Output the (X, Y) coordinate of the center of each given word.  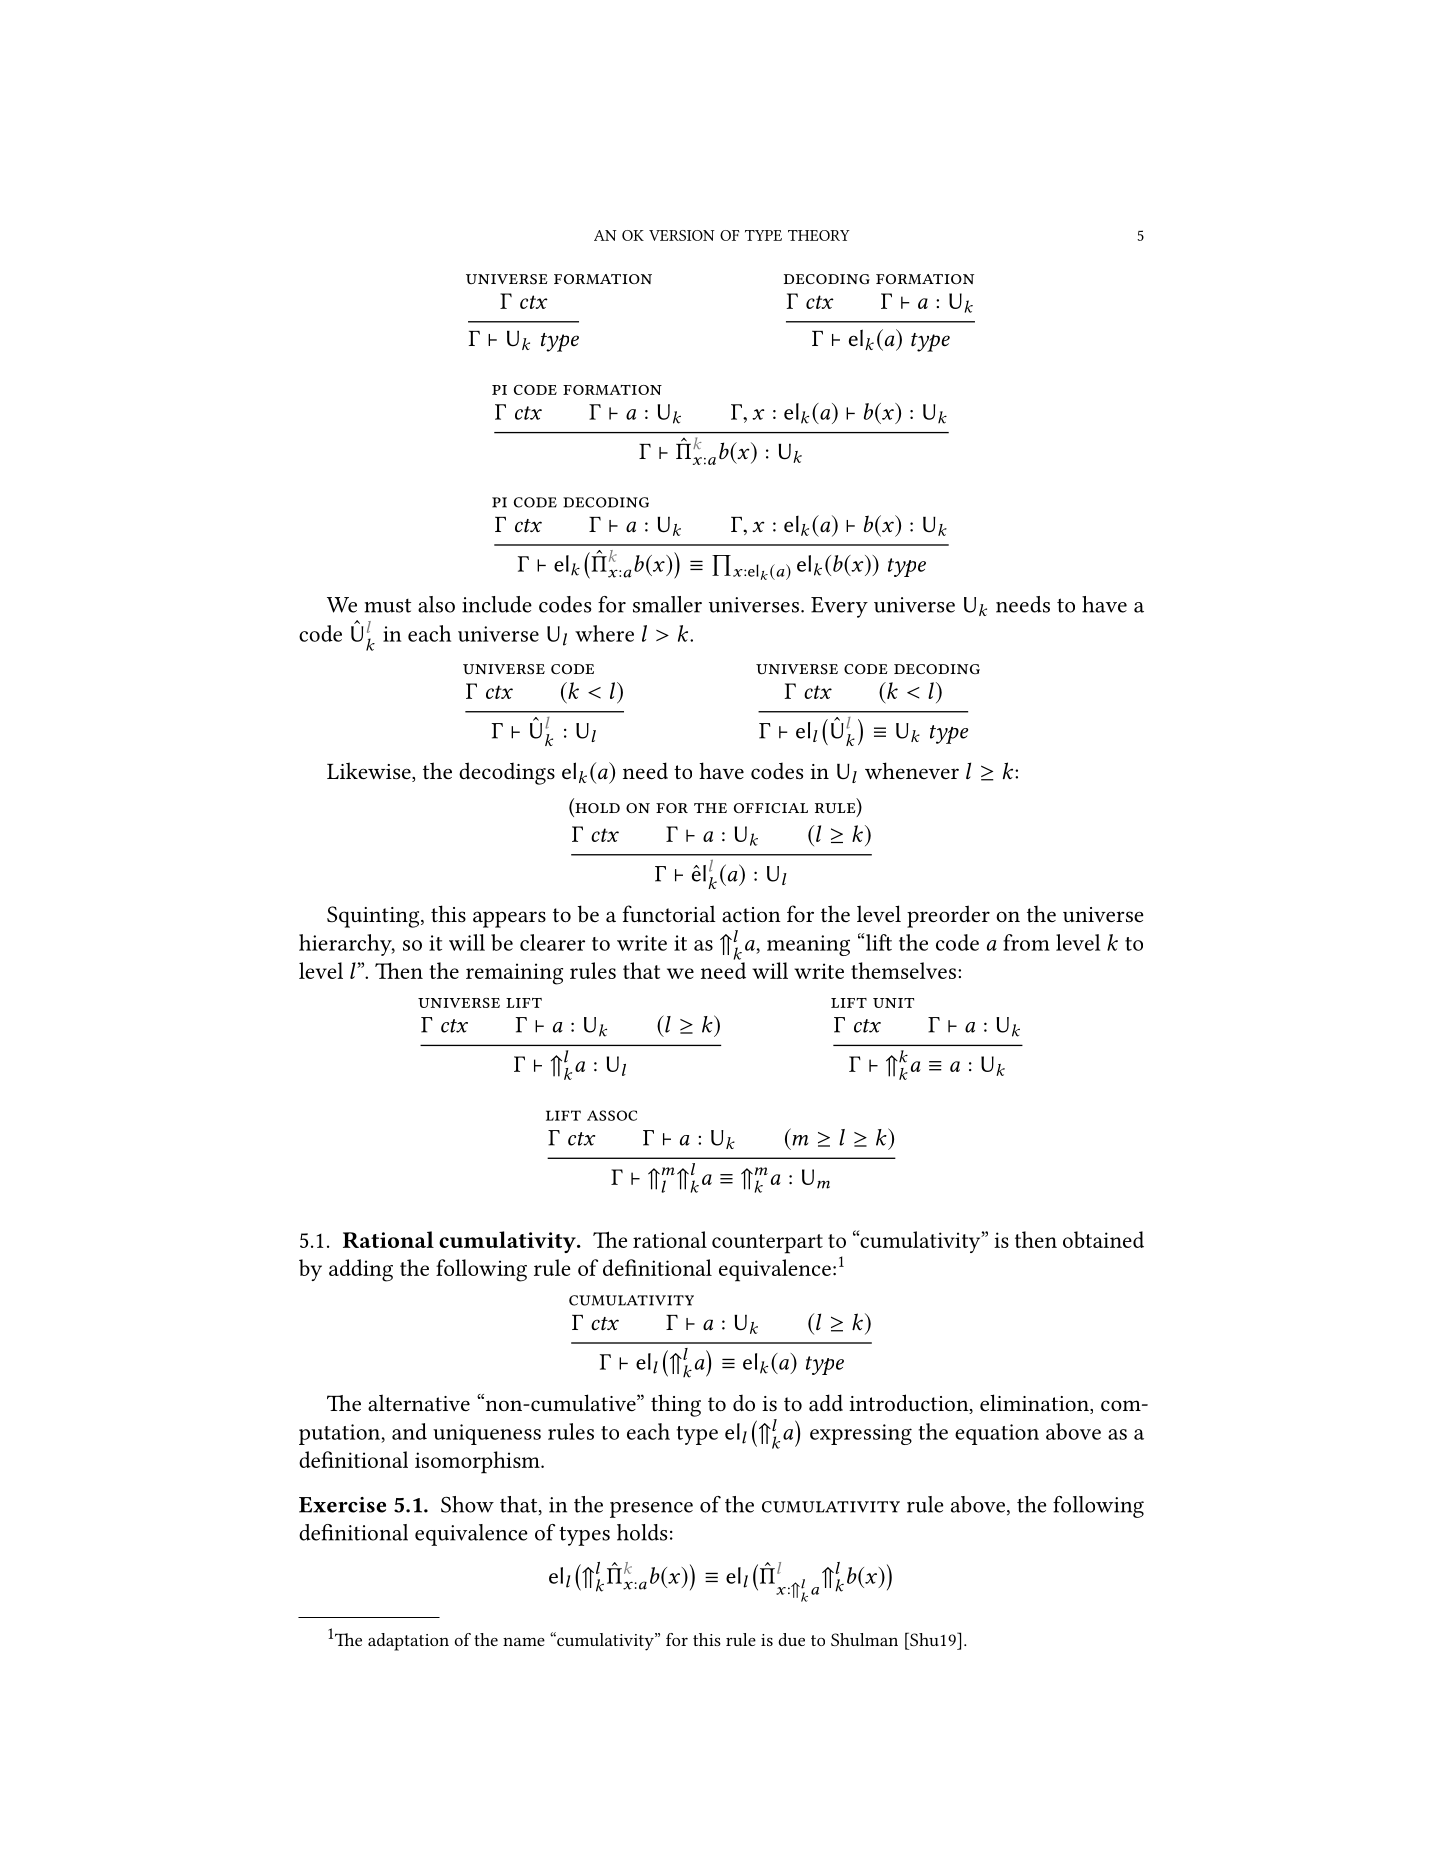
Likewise (370, 772)
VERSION (682, 235)
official (771, 808)
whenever (912, 771)
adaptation (408, 1642)
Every (839, 607)
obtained (1103, 1239)
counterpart (767, 1244)
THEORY (819, 235)
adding (361, 1270)
